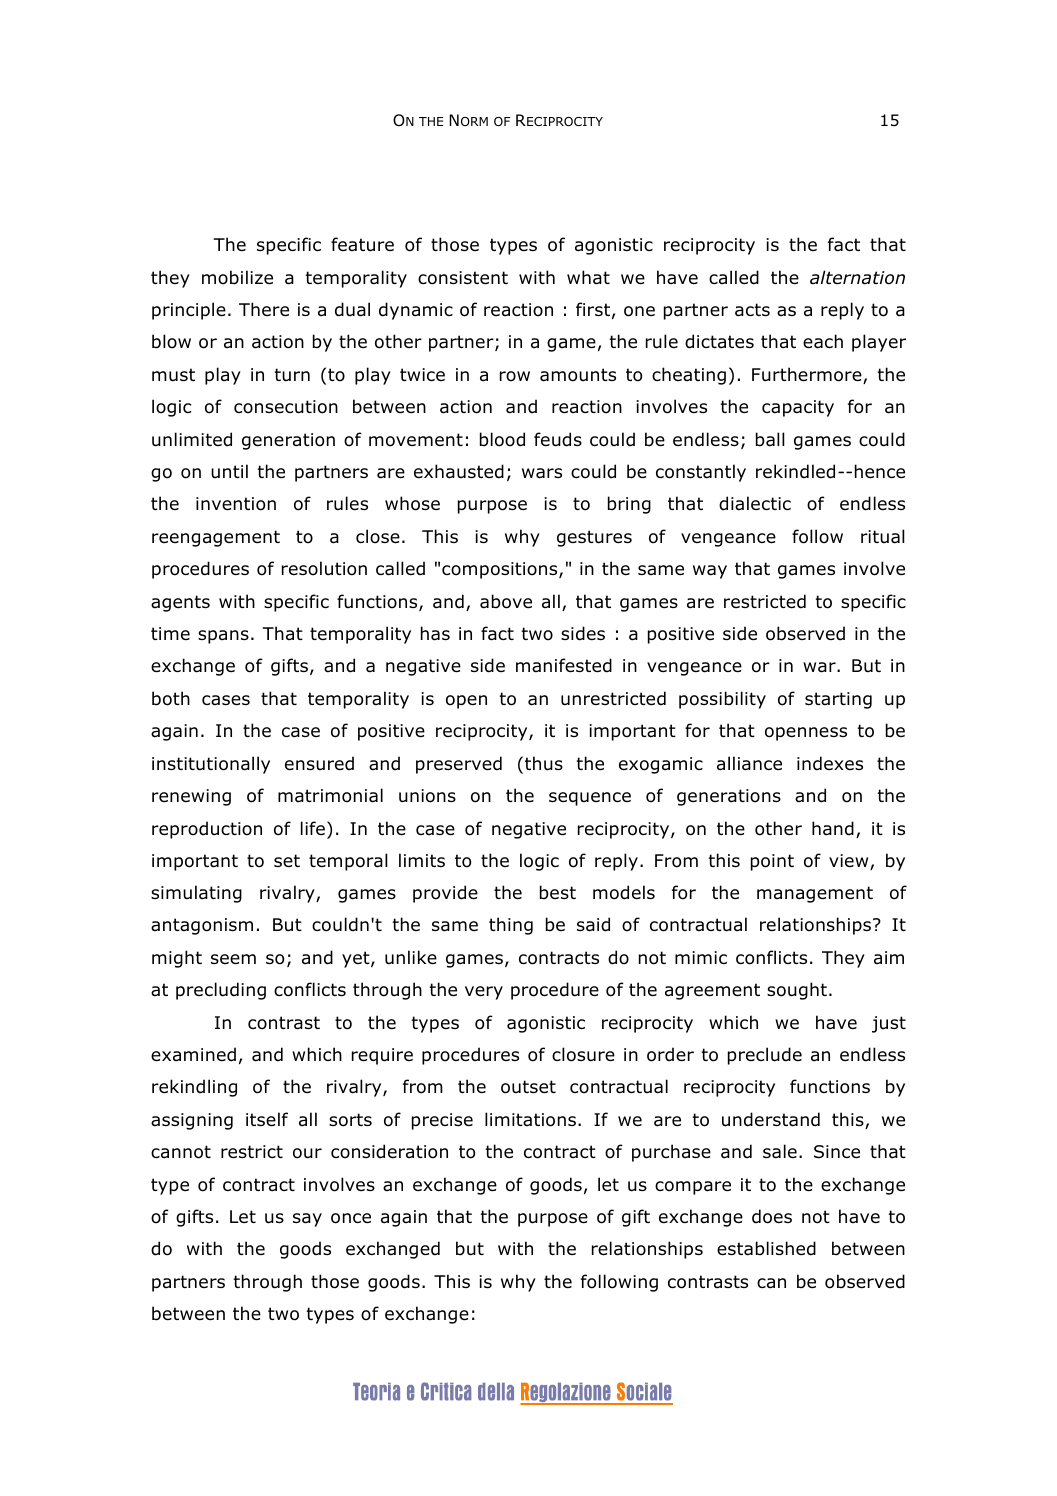 The image size is (1057, 1496). What do you see at coordinates (544, 763) in the image?
I see `thus` at bounding box center [544, 763].
